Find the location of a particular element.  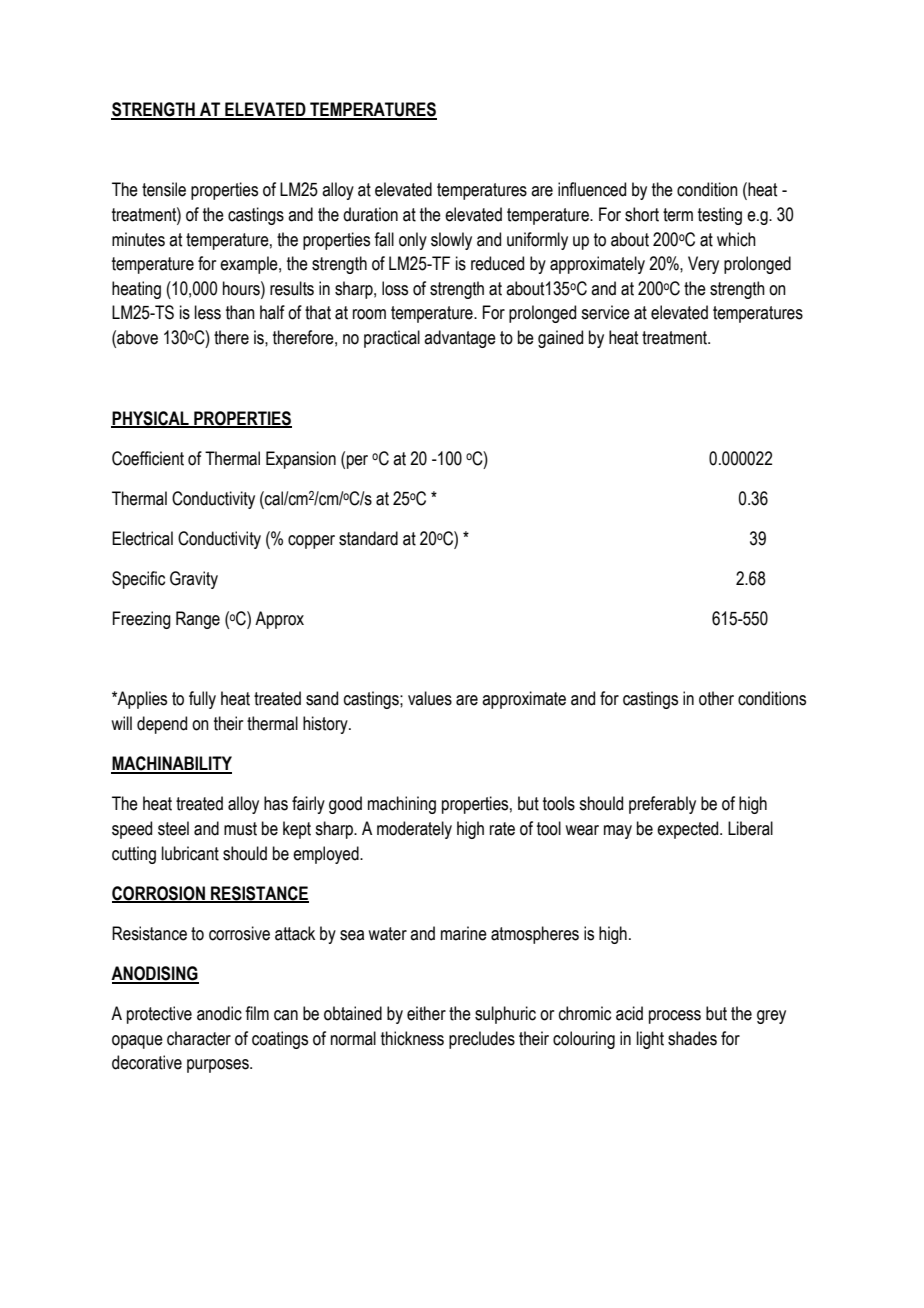

values is located at coordinates (430, 698).
